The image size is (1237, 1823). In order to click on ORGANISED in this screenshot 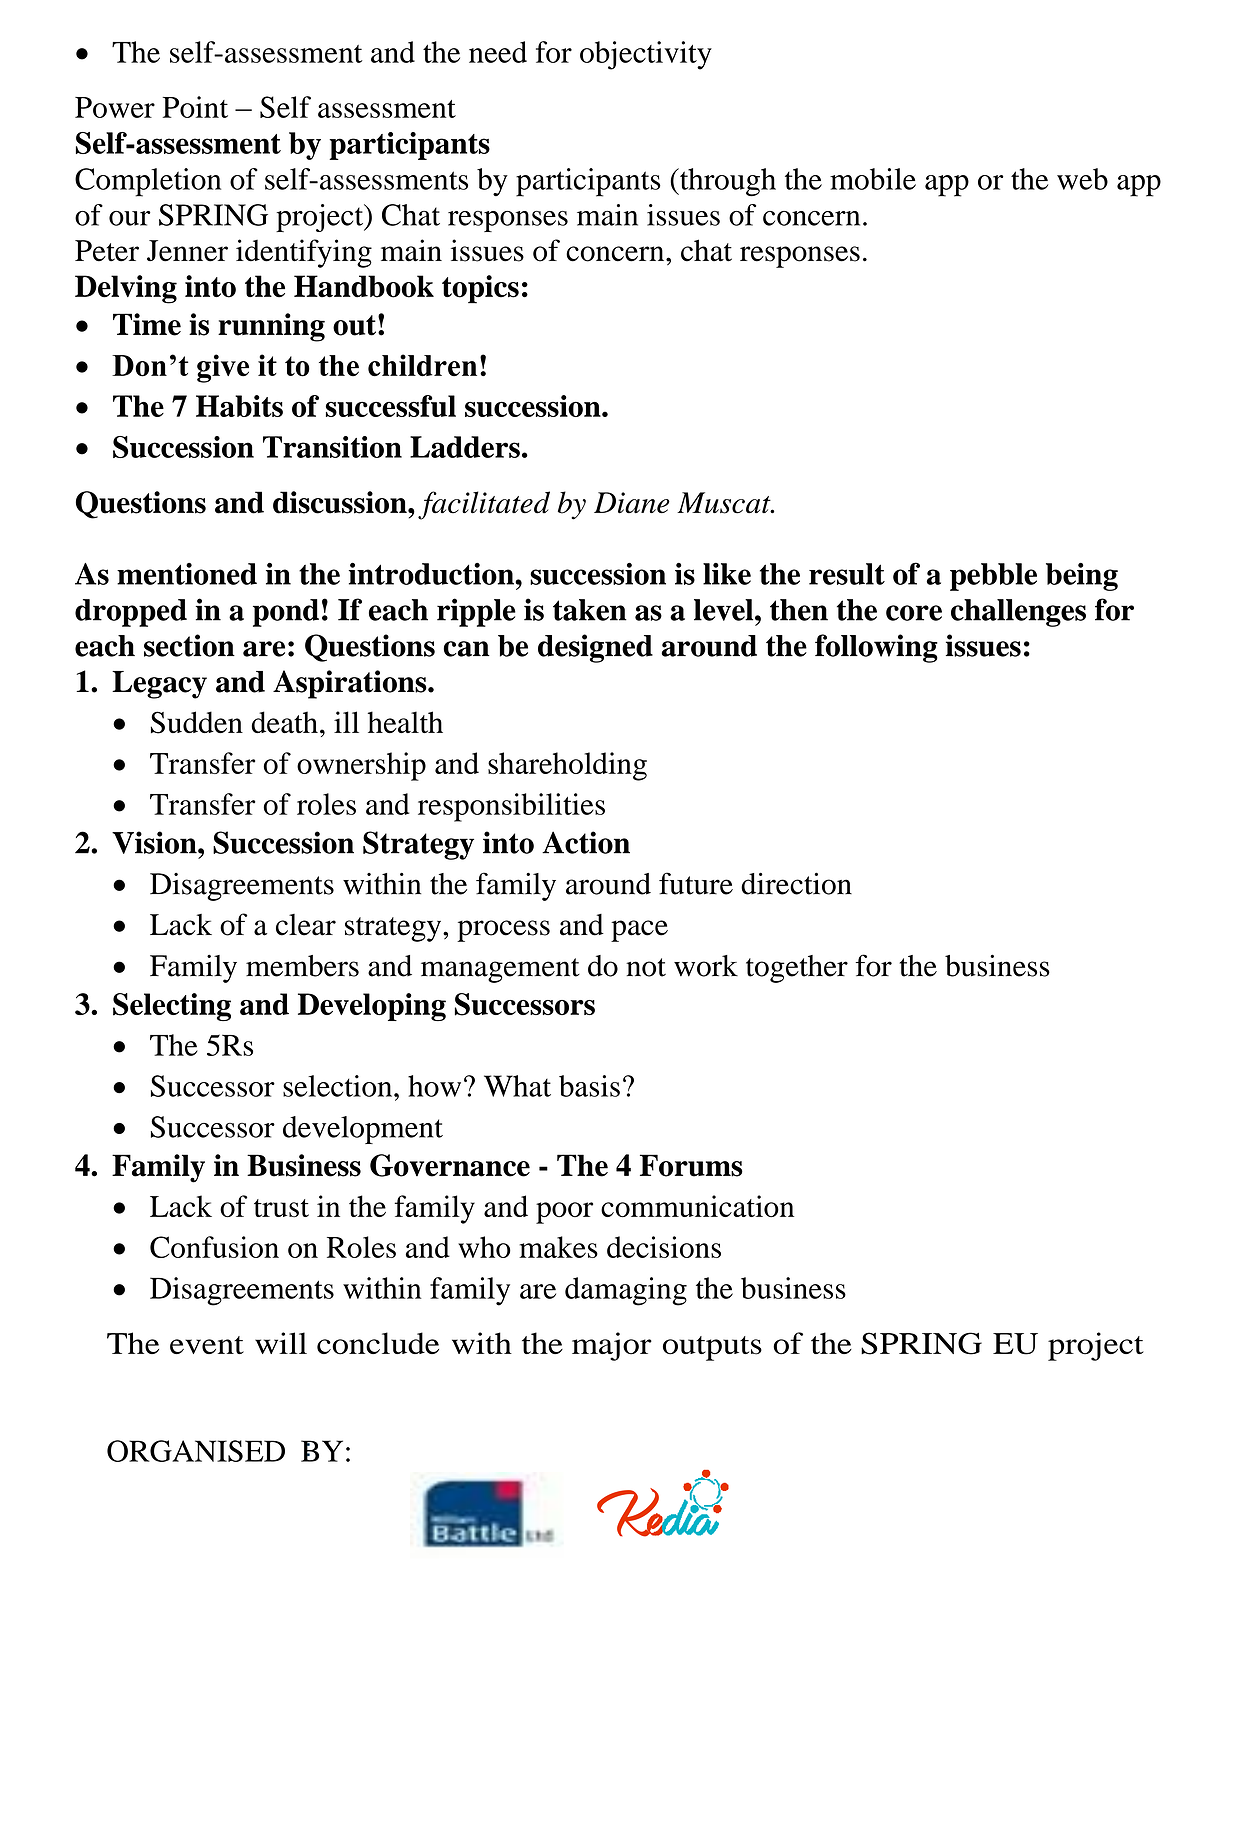, I will do `click(196, 1451)`.
